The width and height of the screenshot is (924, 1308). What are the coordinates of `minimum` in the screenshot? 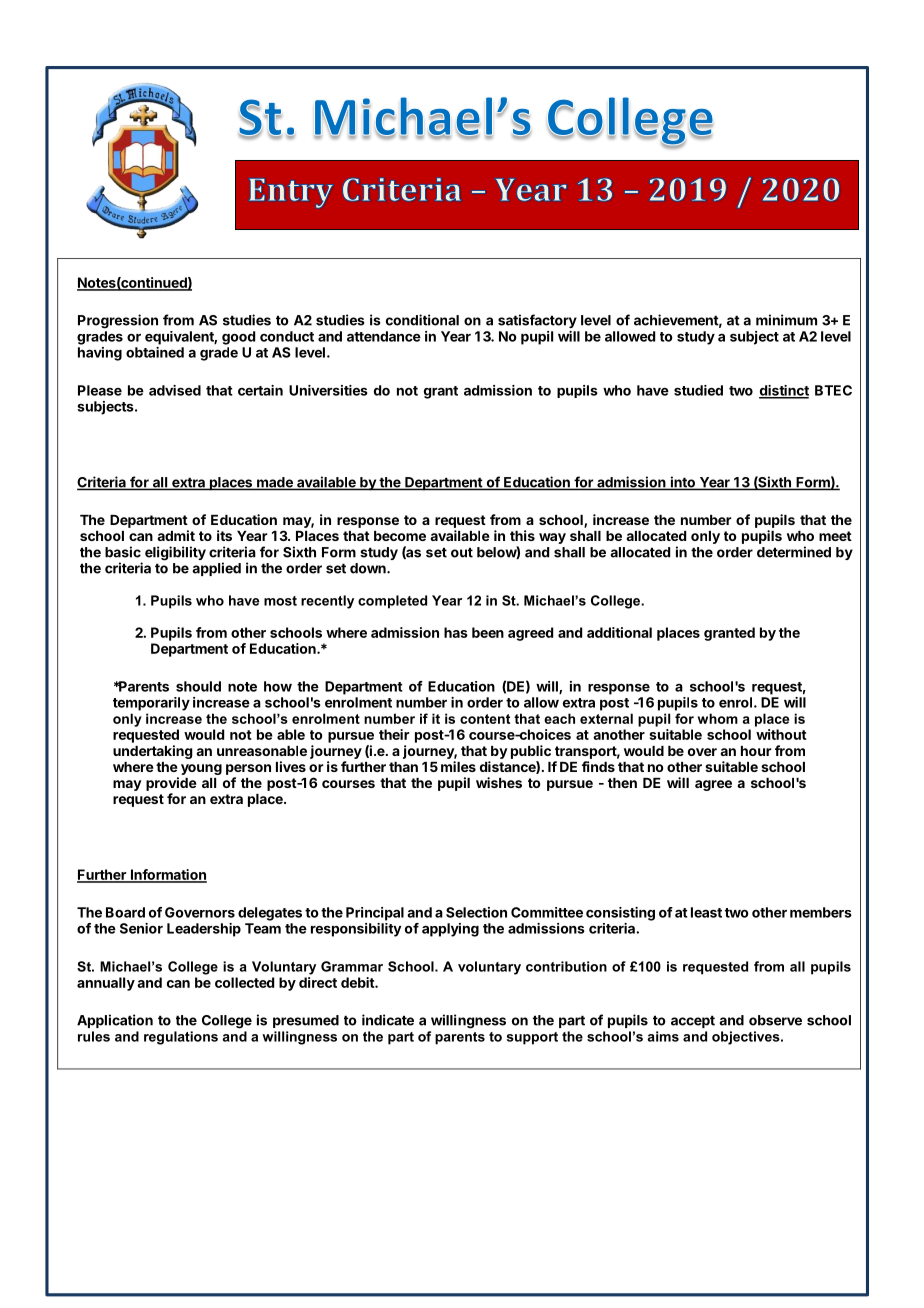 It's located at (786, 320).
